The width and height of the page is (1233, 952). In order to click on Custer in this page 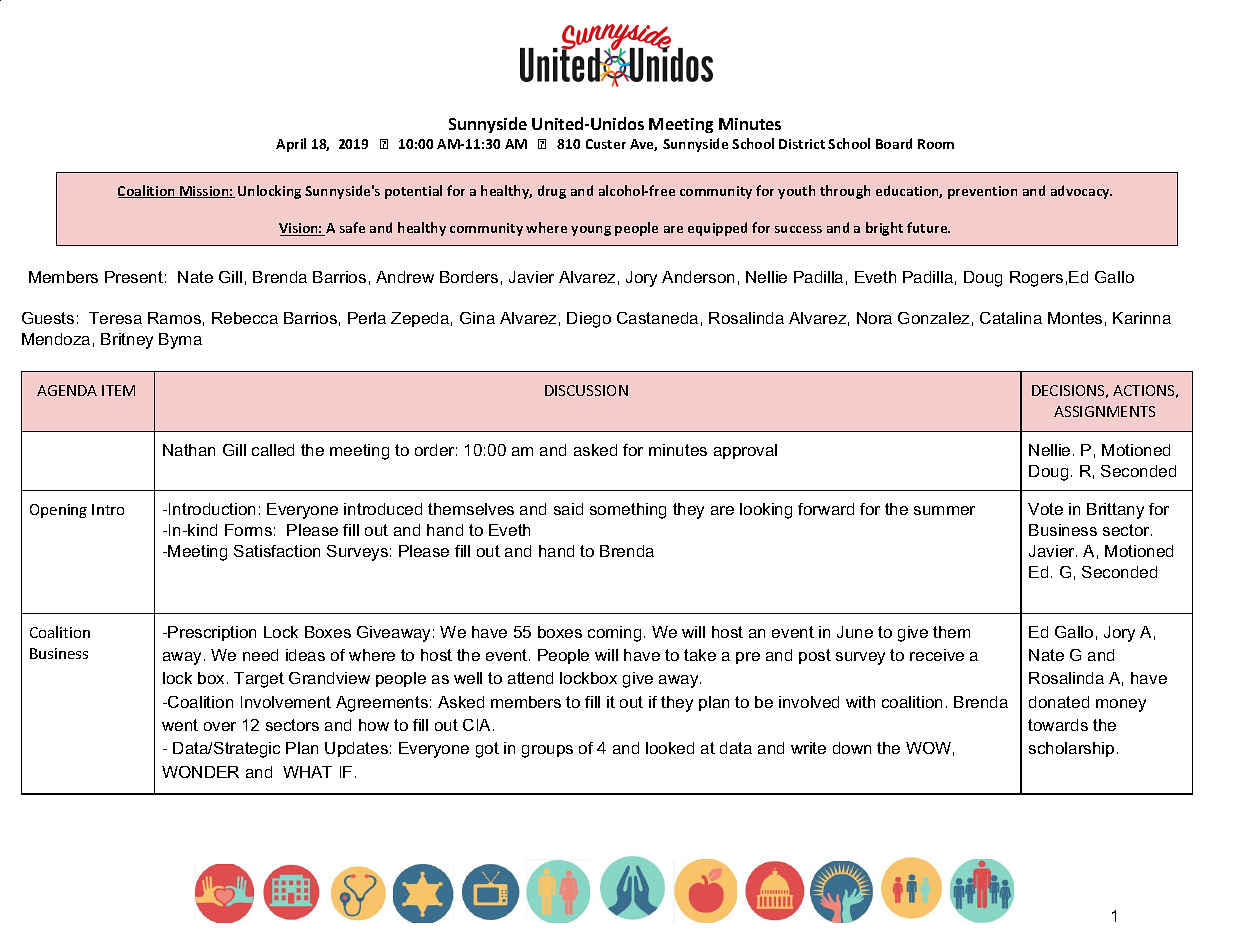, I will do `click(606, 144)`.
